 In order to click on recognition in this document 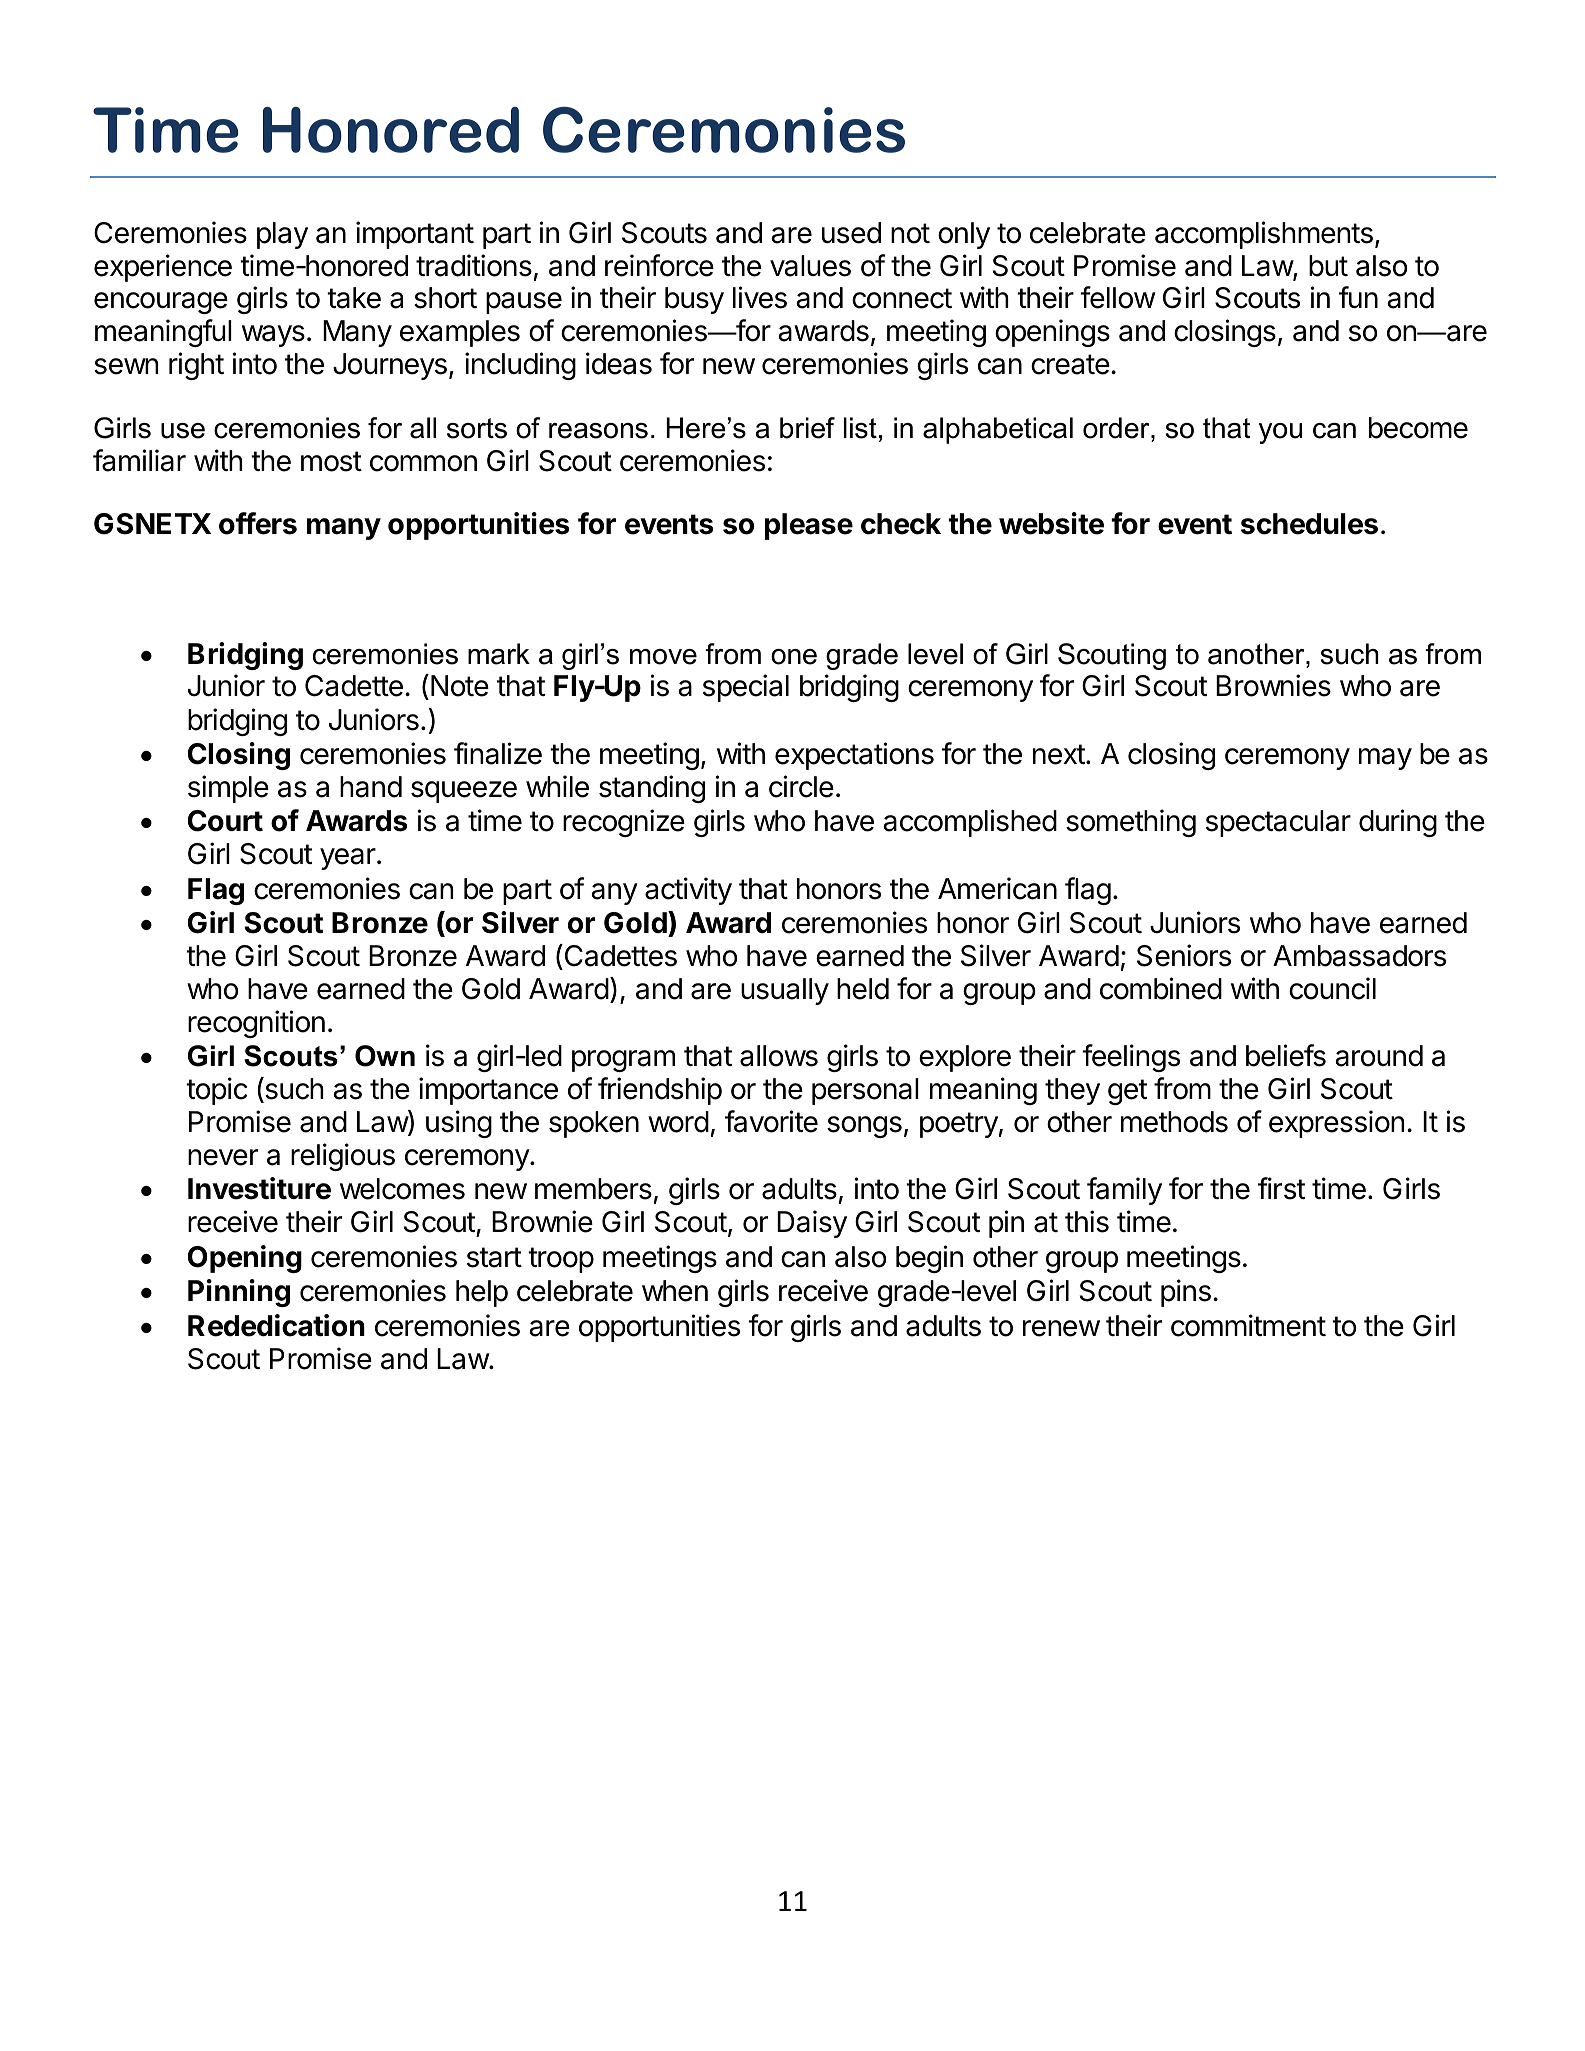, I will do `click(256, 1024)`.
